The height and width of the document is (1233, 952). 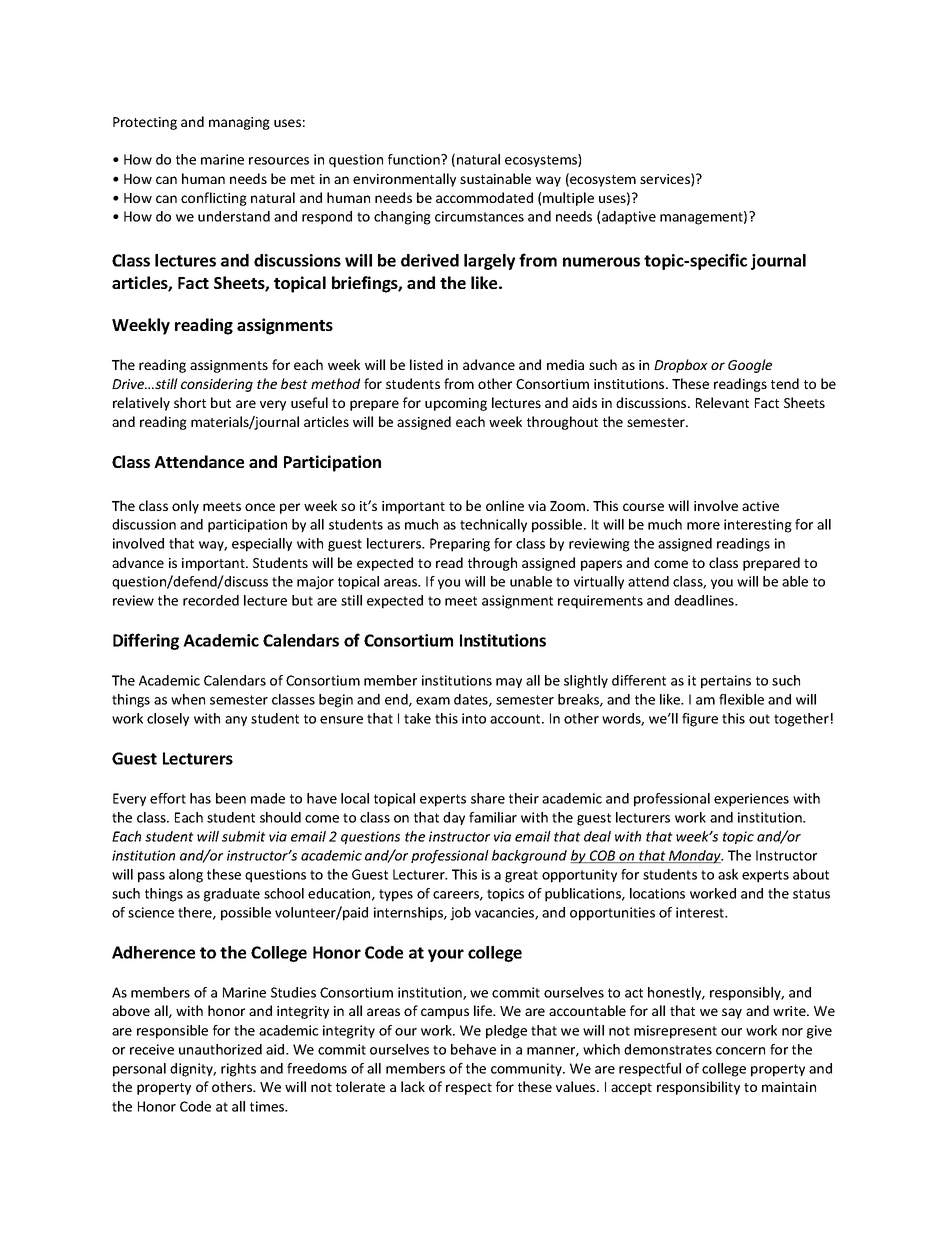 What do you see at coordinates (527, 1069) in the document?
I see `community` at bounding box center [527, 1069].
